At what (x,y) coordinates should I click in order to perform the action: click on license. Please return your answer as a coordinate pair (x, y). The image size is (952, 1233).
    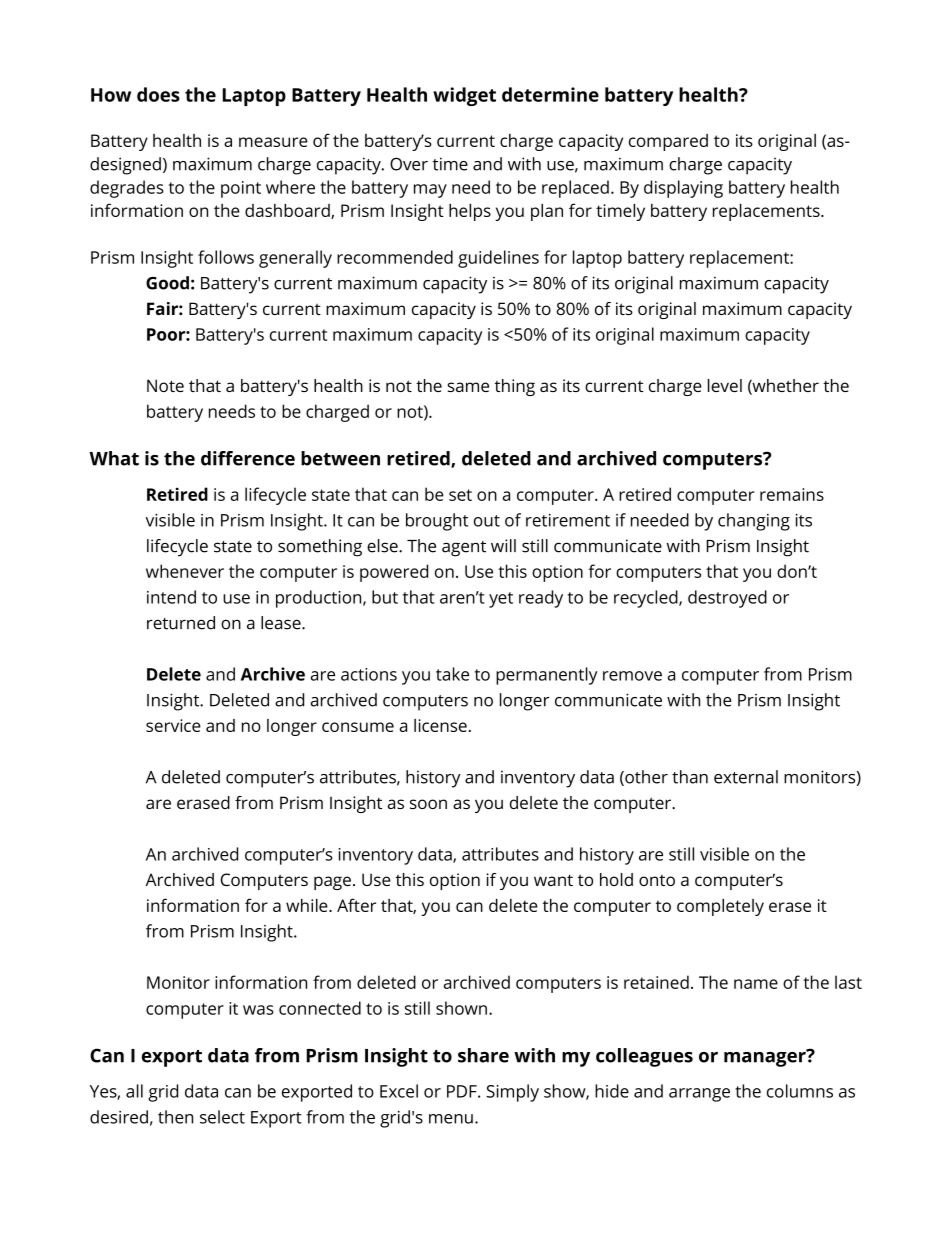
    Looking at the image, I should click on (440, 725).
